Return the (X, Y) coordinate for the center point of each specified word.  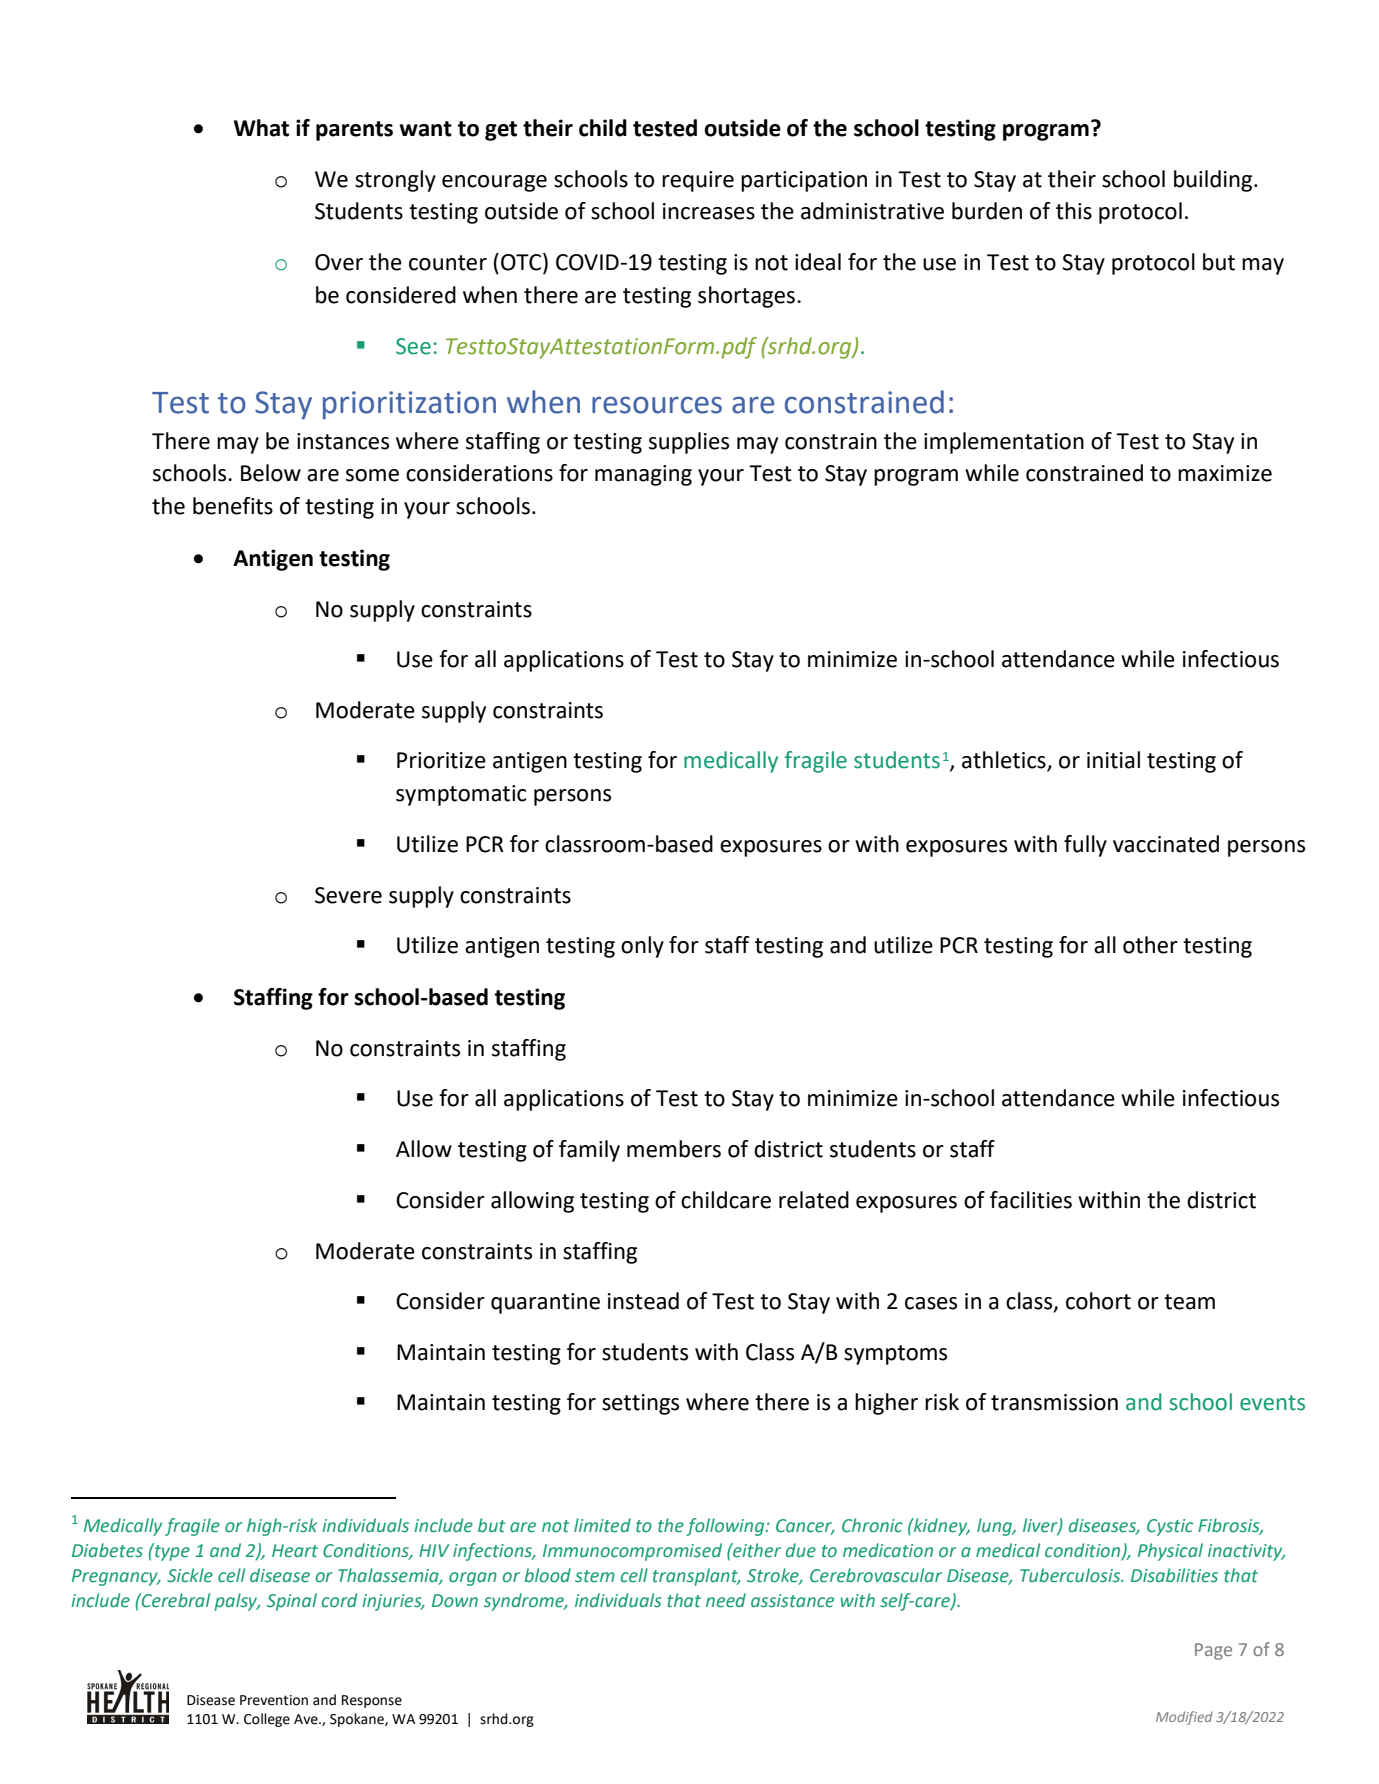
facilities (1031, 1200)
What (261, 128)
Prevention (274, 1700)
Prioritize (441, 760)
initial (1113, 760)
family (589, 1151)
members (674, 1149)
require (698, 181)
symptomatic (461, 795)
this (1074, 211)
